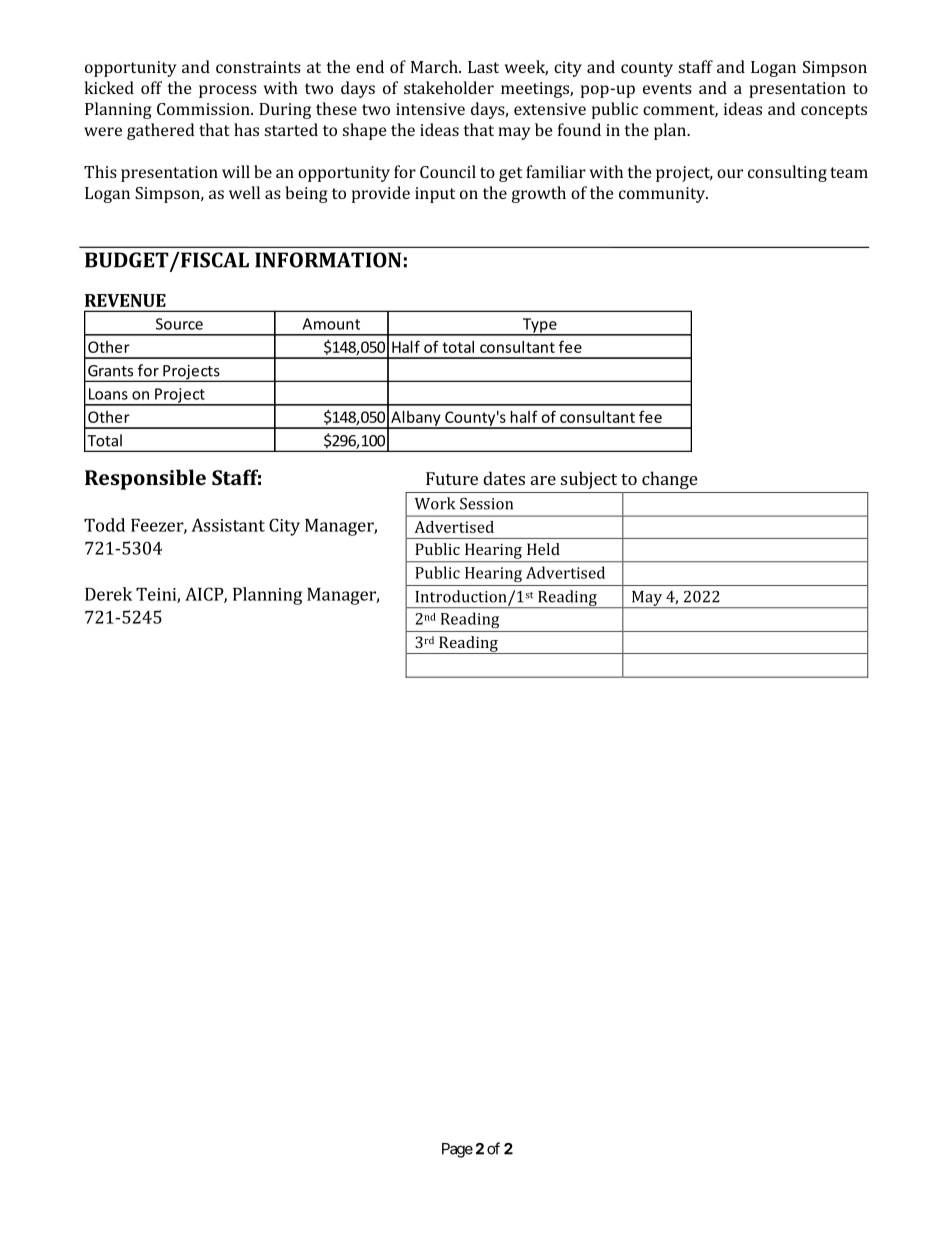  What do you see at coordinates (108, 594) in the image?
I see `Derek` at bounding box center [108, 594].
